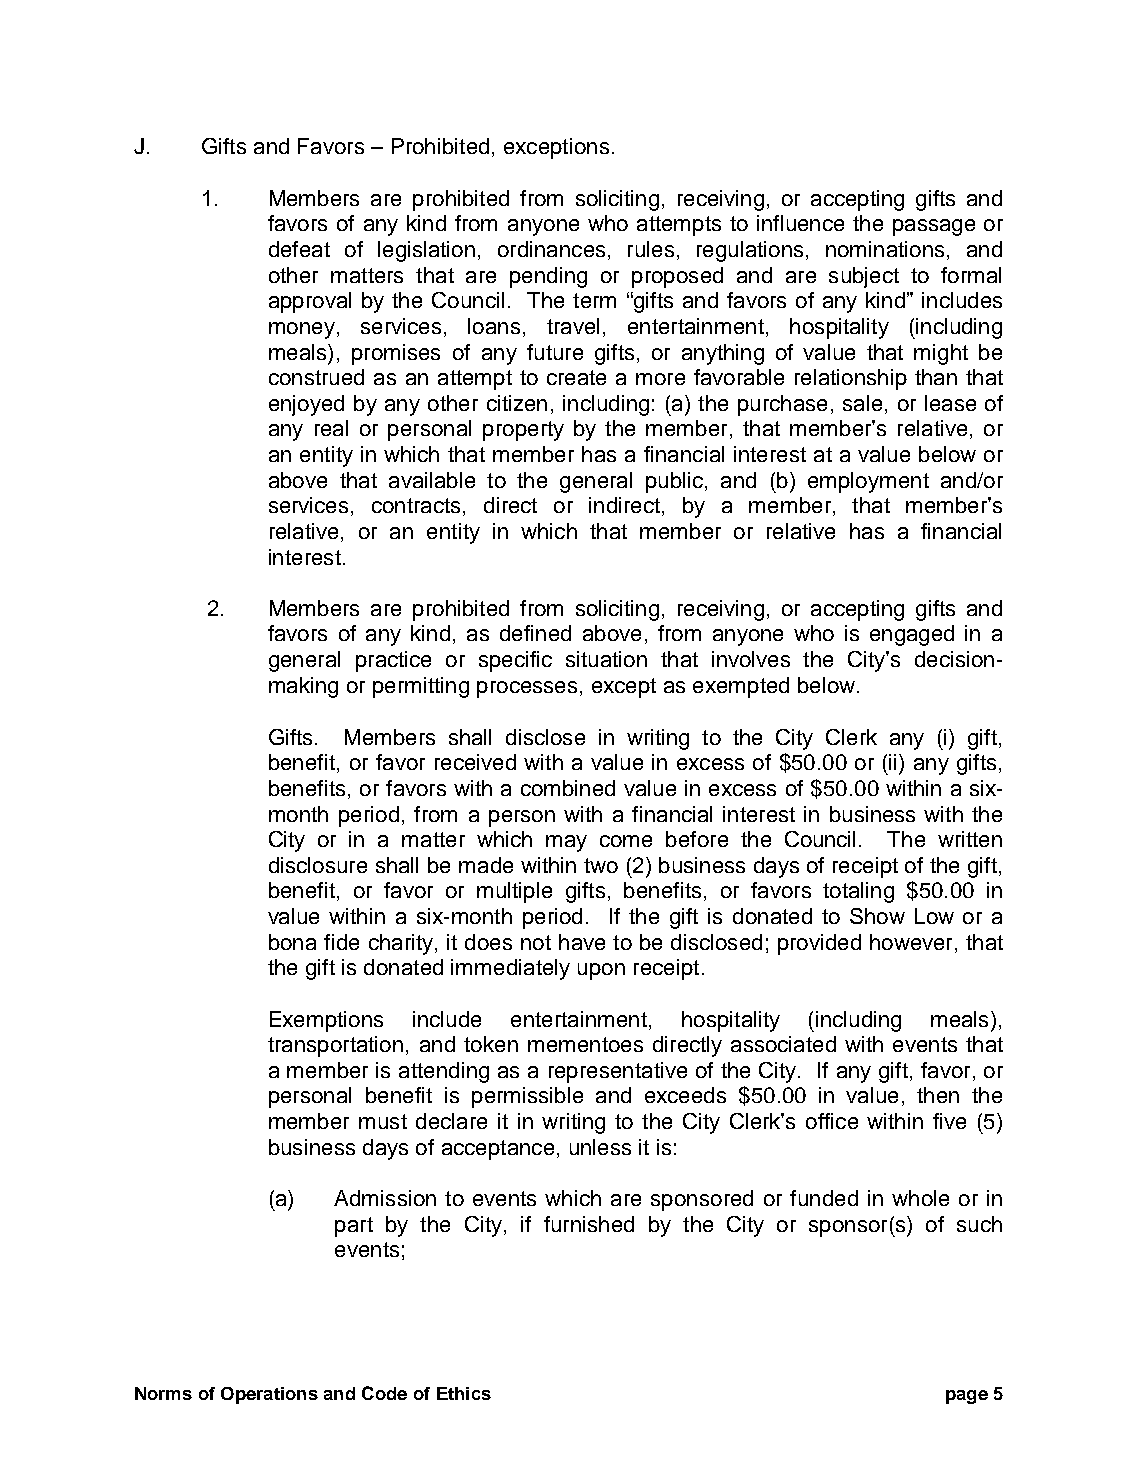 This screenshot has height=1471, width=1137. I want to click on engaged, so click(912, 635).
